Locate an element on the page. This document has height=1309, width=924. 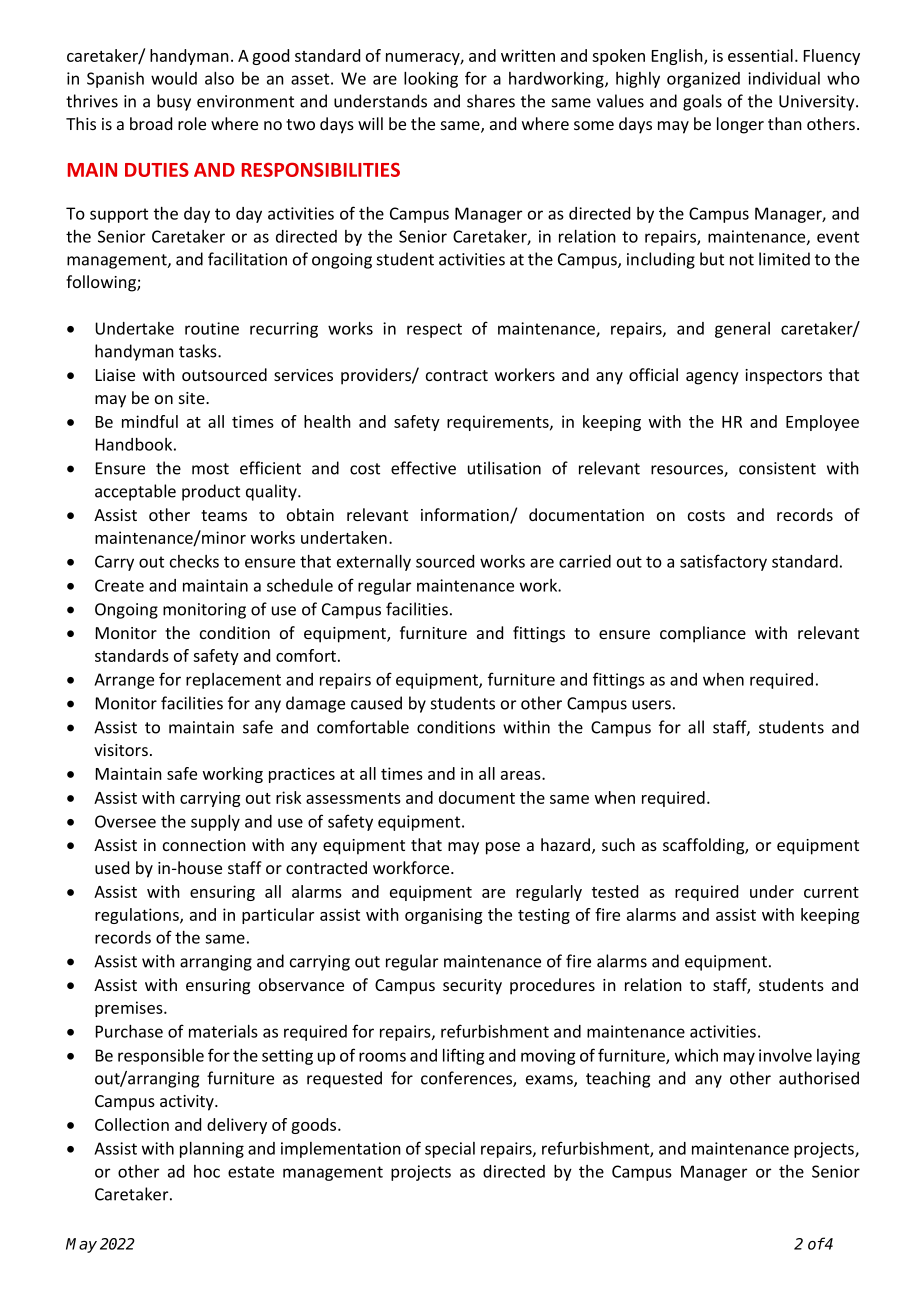
shares is located at coordinates (491, 101).
